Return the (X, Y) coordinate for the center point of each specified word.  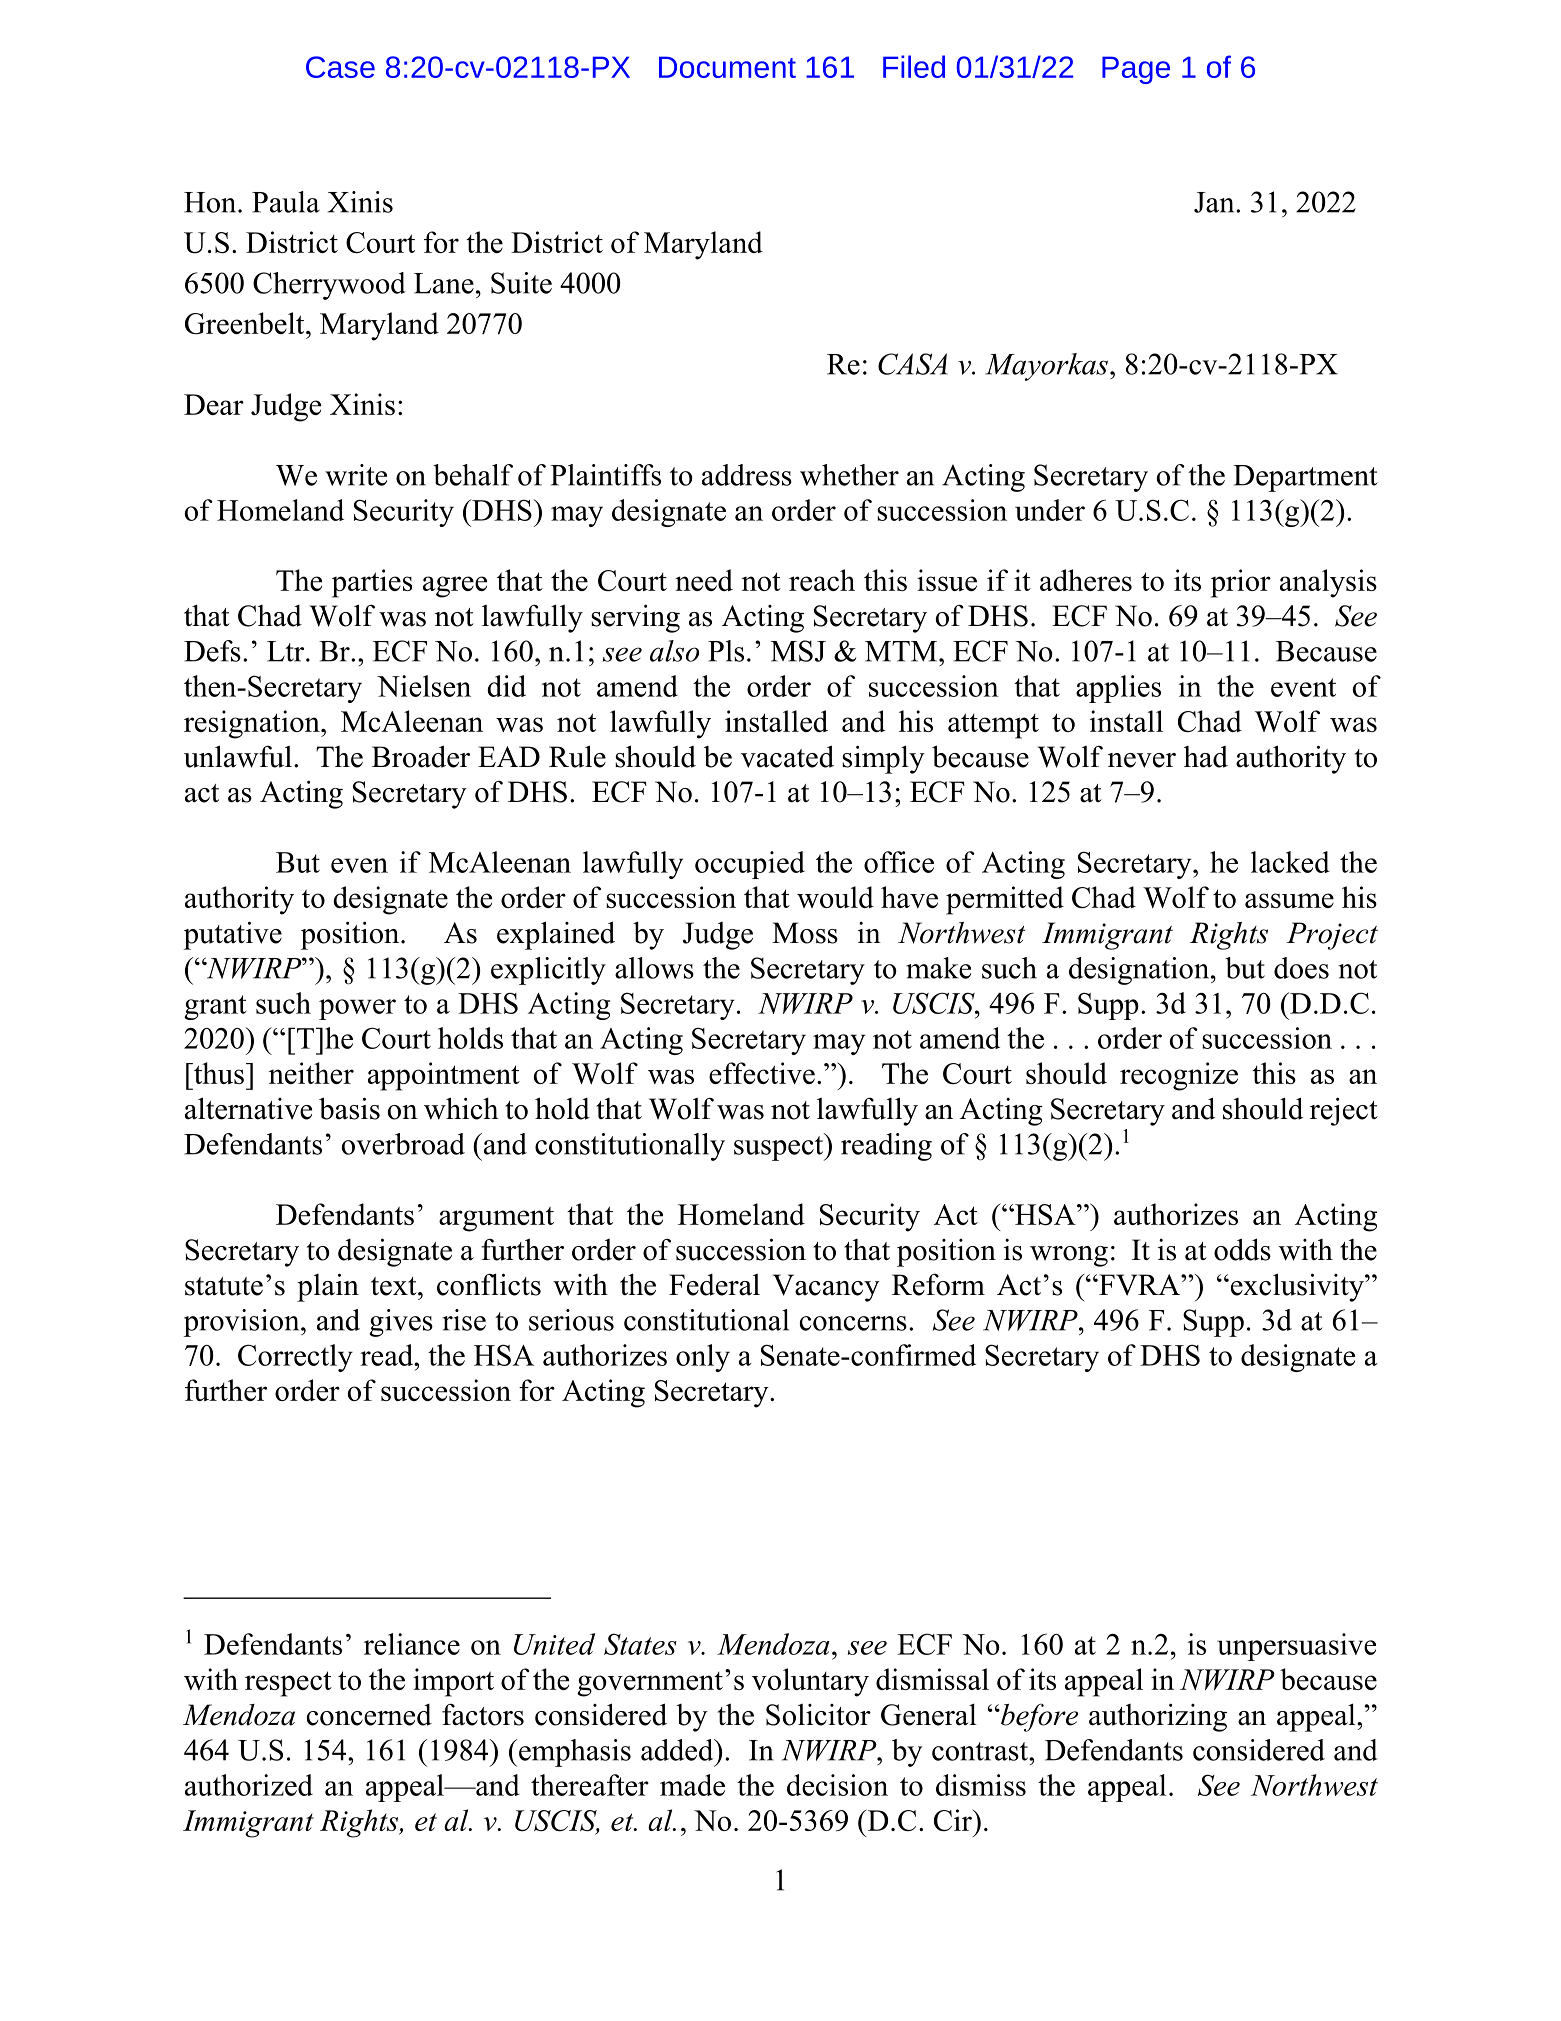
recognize (1179, 1076)
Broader (421, 756)
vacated (787, 756)
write (356, 475)
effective (762, 1073)
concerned (369, 1715)
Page (1136, 70)
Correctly (295, 1358)
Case (340, 67)
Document (727, 67)
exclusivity (1297, 1287)
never (1142, 760)
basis (349, 1108)
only (703, 1358)
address (747, 475)
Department (1305, 478)
